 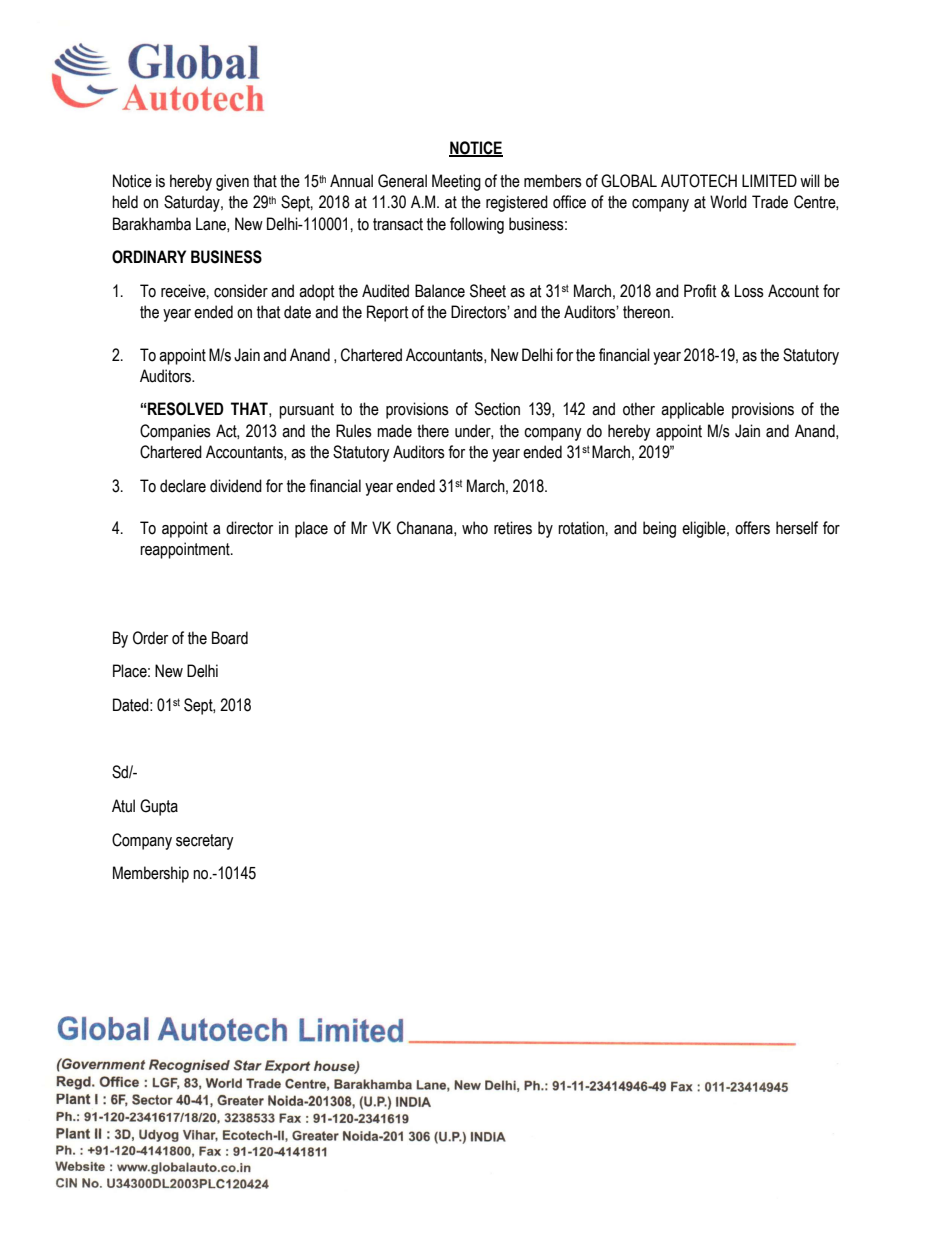 What do you see at coordinates (475, 528) in the screenshot?
I see `who` at bounding box center [475, 528].
